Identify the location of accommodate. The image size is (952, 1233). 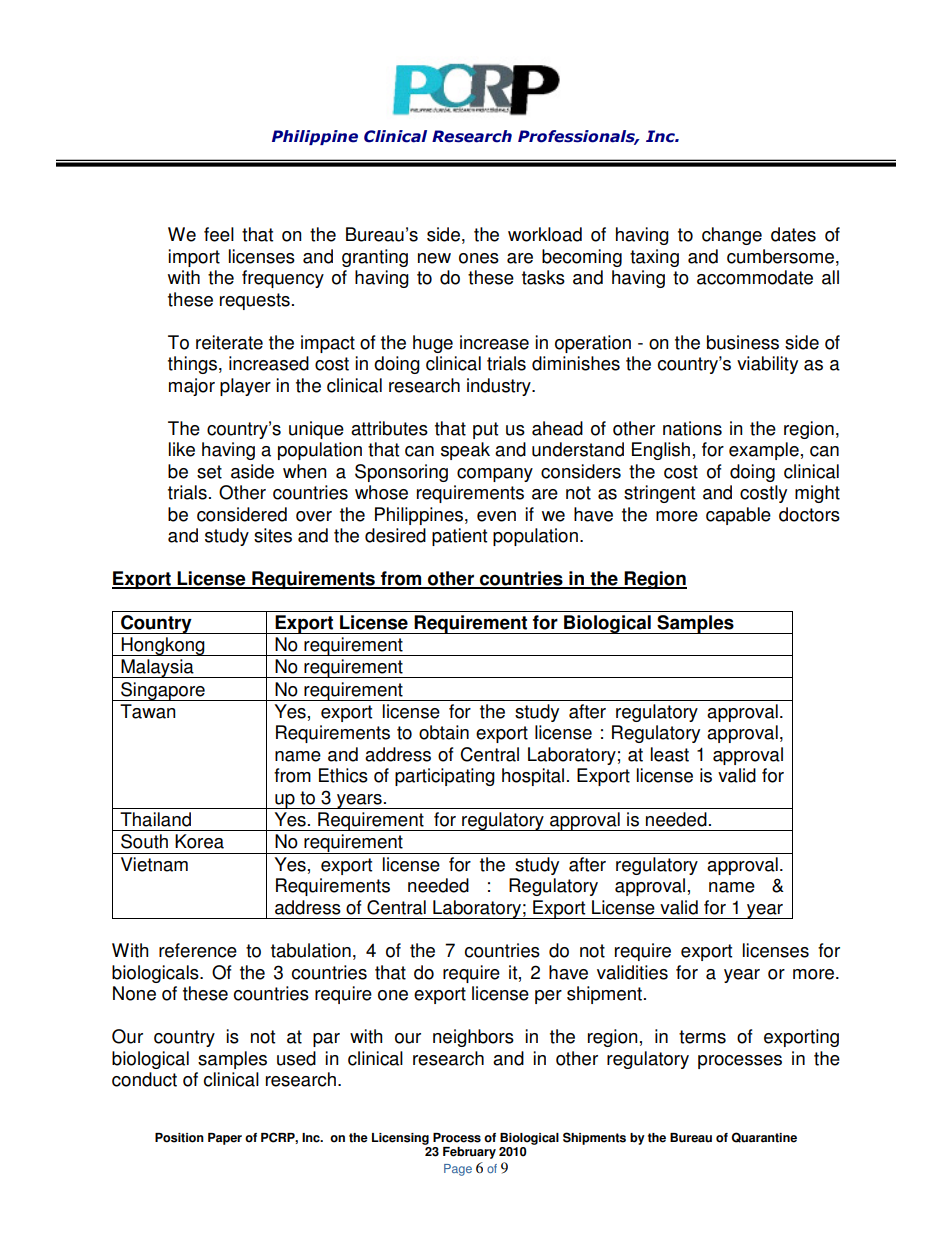
(755, 277).
